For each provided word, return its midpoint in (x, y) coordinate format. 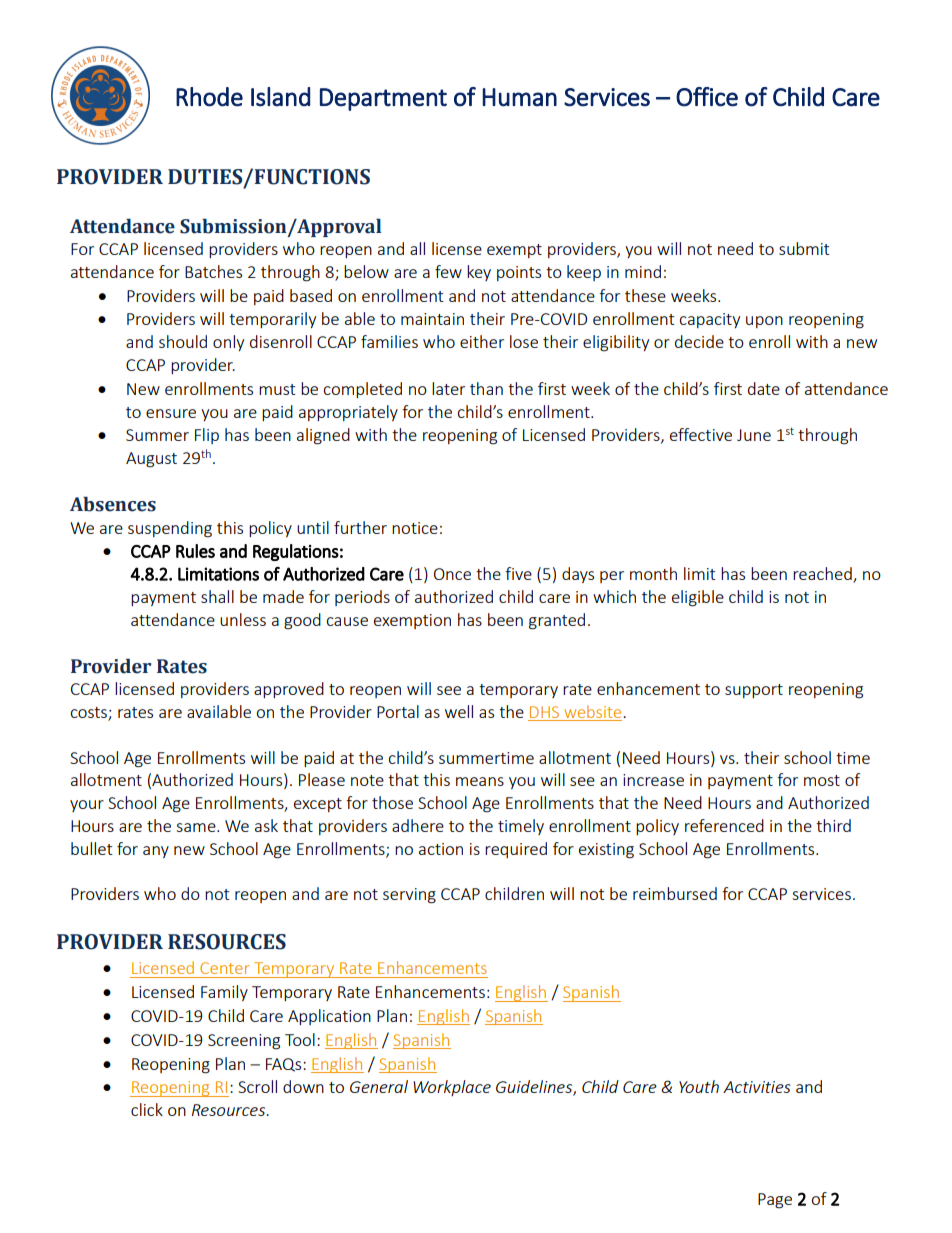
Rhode (209, 97)
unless (243, 619)
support (754, 691)
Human (519, 97)
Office (707, 97)
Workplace (452, 1088)
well (459, 711)
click (147, 1109)
